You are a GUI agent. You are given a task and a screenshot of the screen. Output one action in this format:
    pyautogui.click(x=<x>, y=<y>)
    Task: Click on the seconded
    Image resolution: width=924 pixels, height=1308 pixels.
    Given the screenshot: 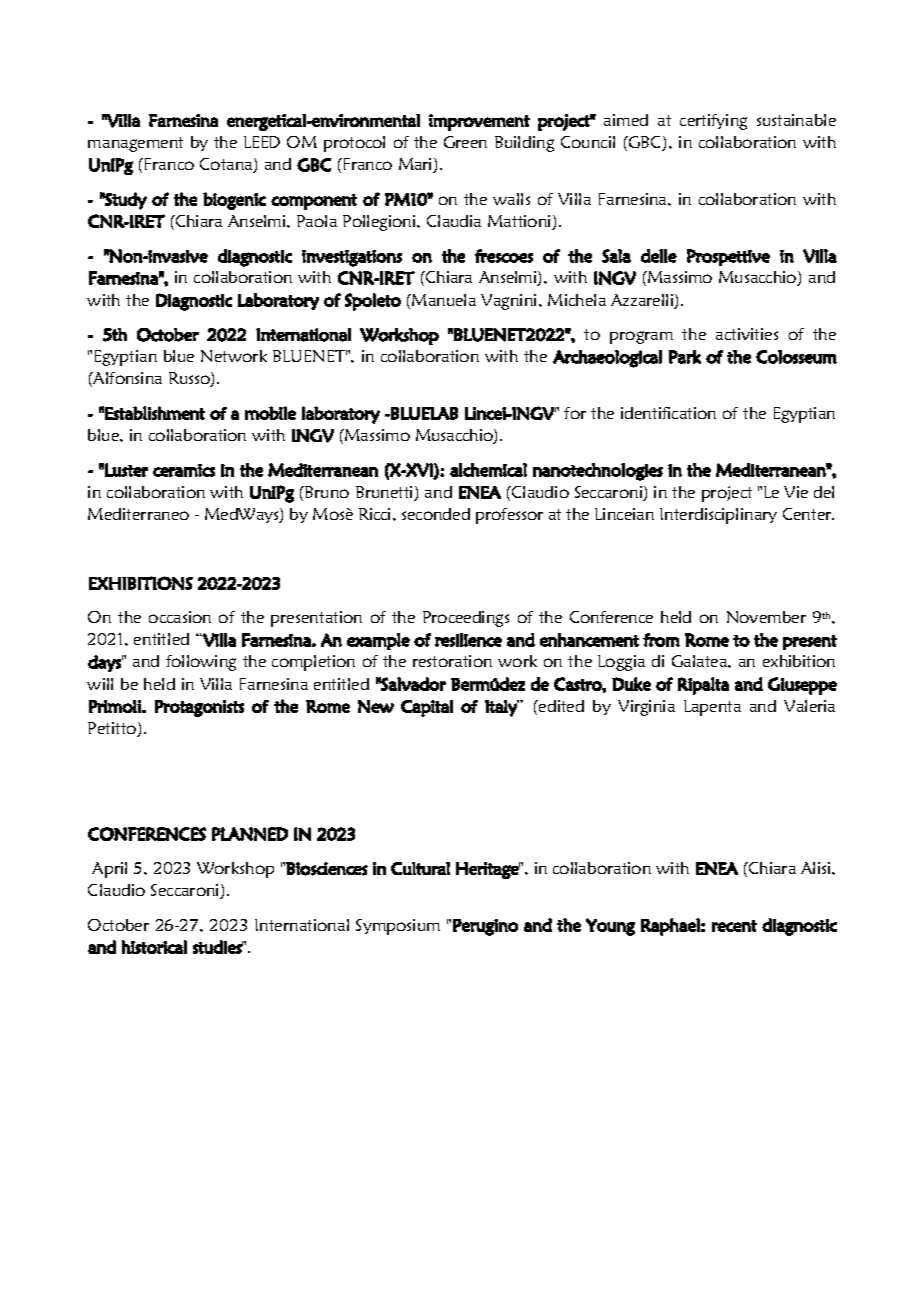 What is the action you would take?
    pyautogui.click(x=436, y=514)
